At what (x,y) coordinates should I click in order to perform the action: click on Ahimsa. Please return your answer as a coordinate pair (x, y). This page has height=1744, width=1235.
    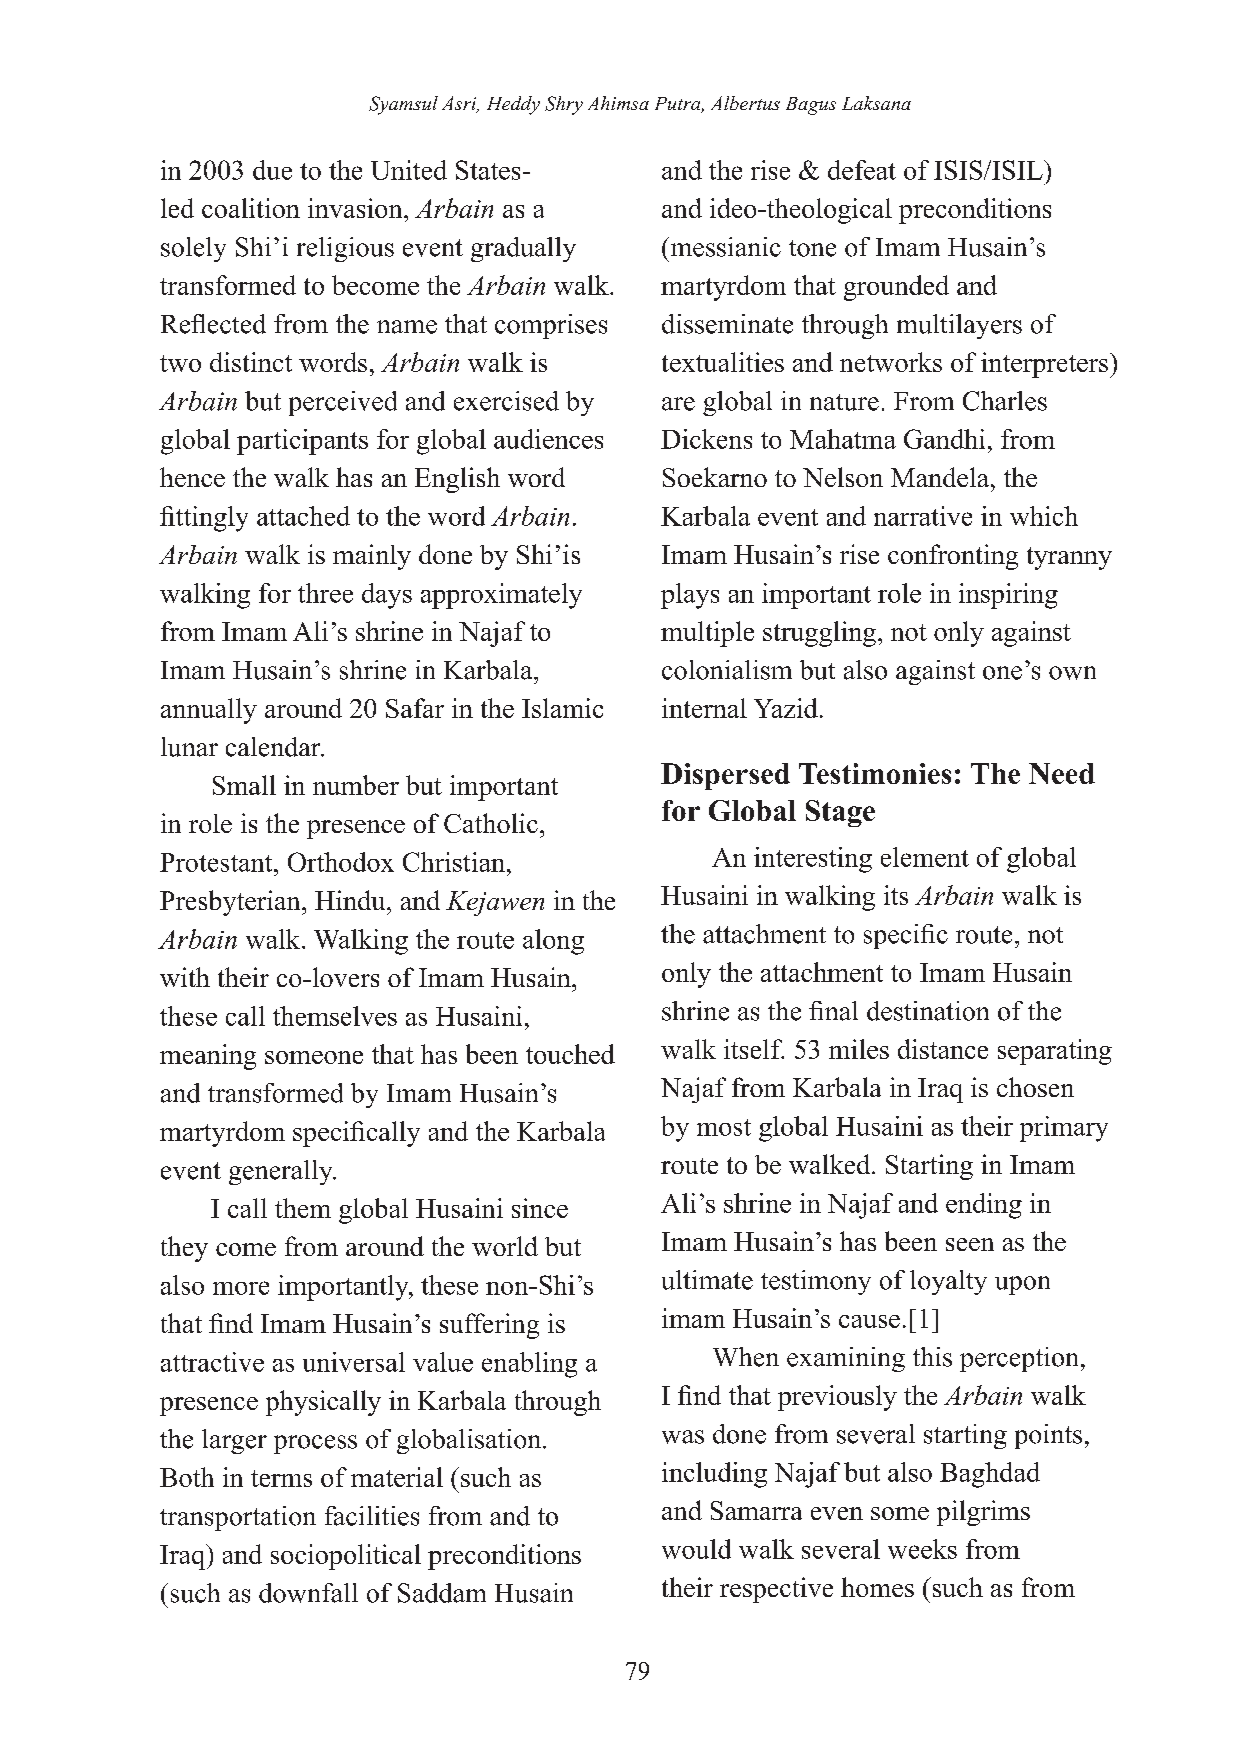
    Looking at the image, I should click on (618, 103).
